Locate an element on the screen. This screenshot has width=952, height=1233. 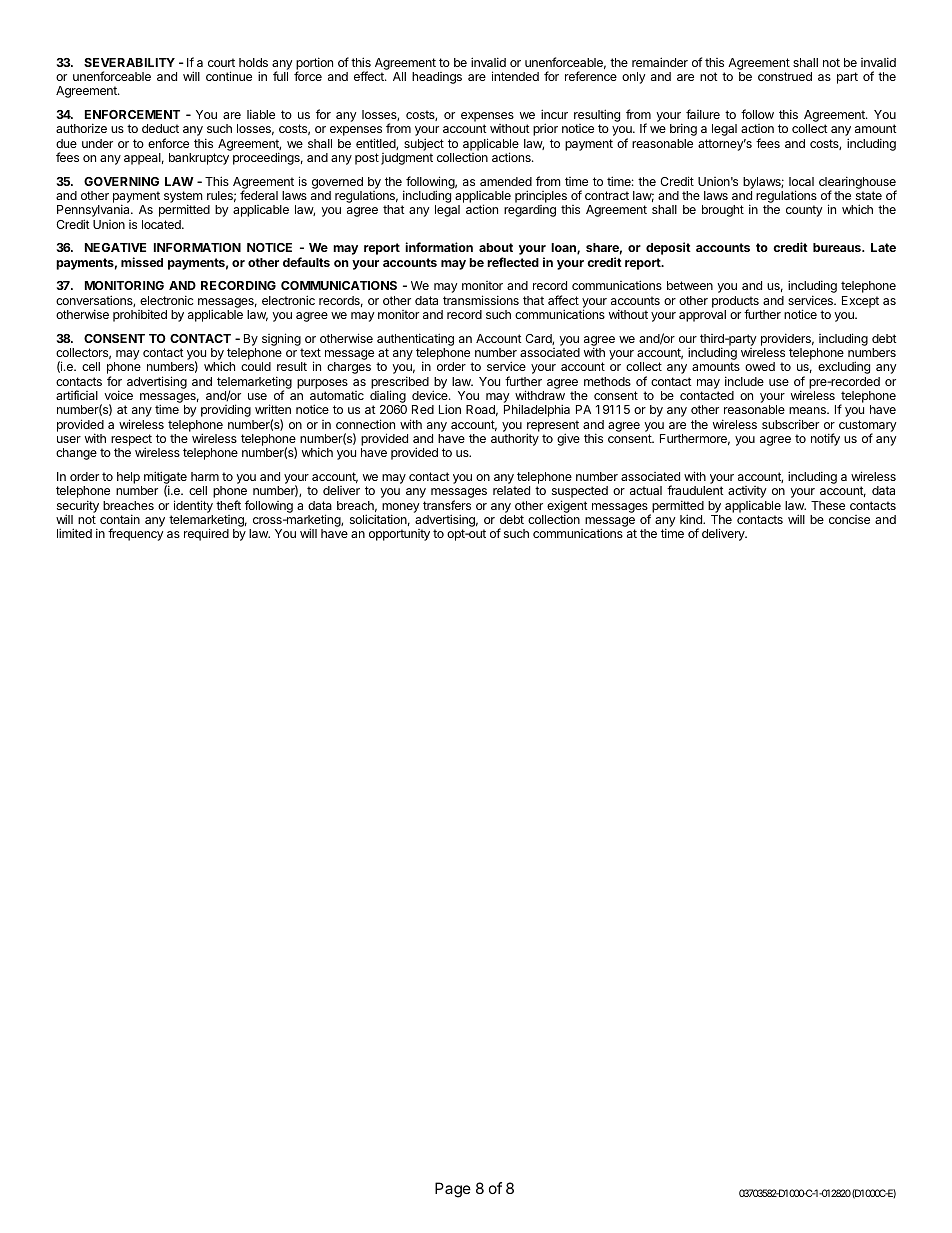
deduct is located at coordinates (160, 128).
